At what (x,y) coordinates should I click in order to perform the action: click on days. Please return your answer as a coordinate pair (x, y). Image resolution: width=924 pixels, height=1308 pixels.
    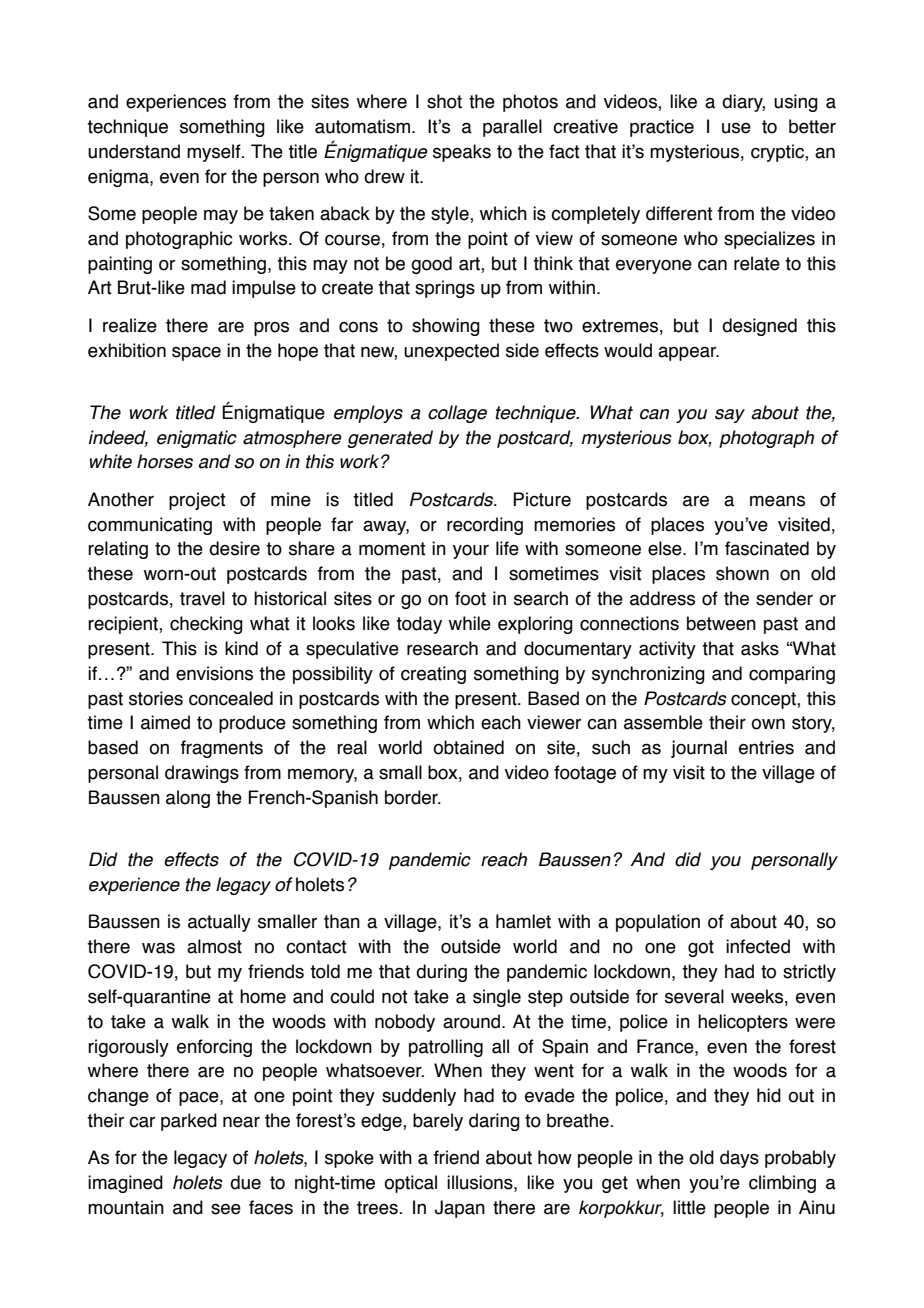
    Looking at the image, I should click on (739, 1159).
